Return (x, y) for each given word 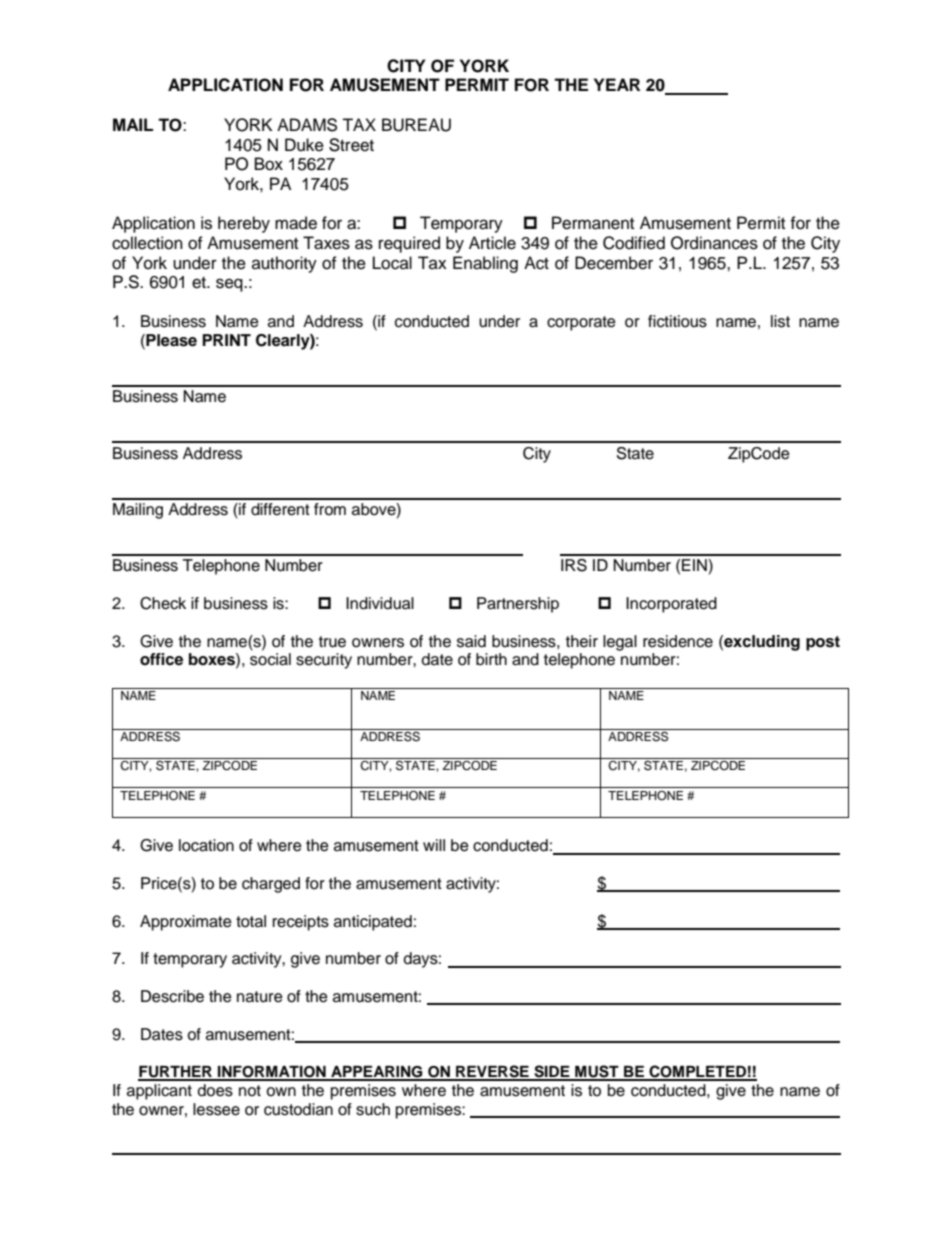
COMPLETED (697, 1072)
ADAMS (307, 125)
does (215, 1090)
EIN (695, 565)
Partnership (518, 605)
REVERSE (492, 1072)
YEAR (617, 84)
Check (163, 603)
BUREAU (416, 125)
